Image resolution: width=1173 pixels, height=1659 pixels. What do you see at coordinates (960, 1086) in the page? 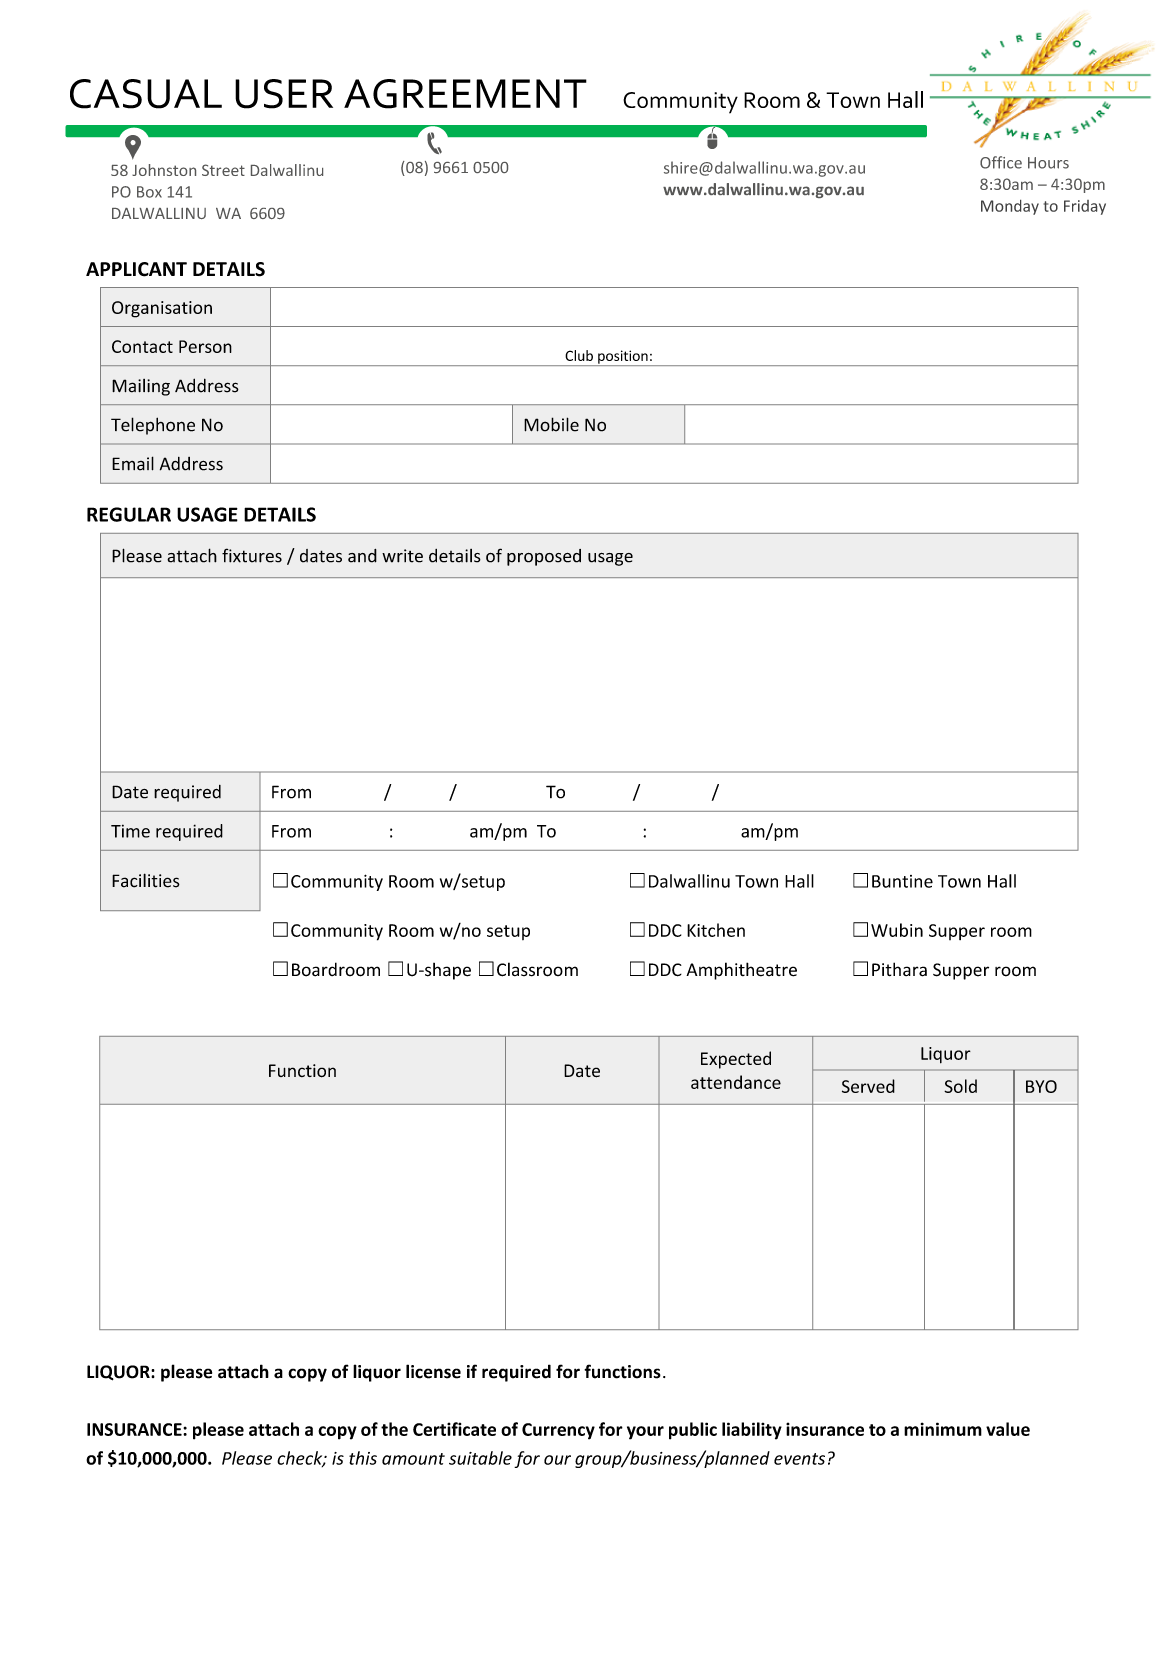
I see `Sold` at bounding box center [960, 1086].
